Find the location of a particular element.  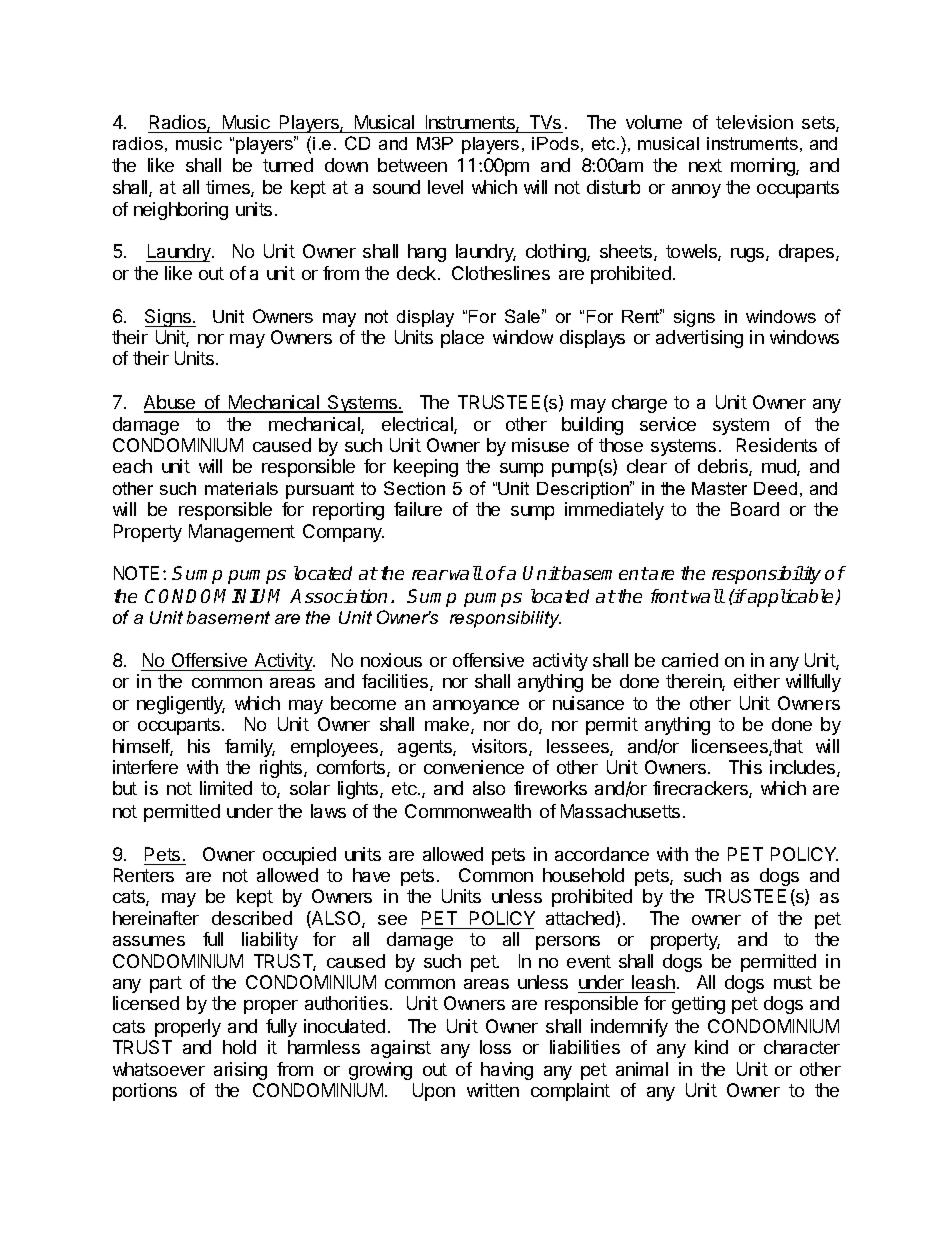

front is located at coordinates (670, 596).
